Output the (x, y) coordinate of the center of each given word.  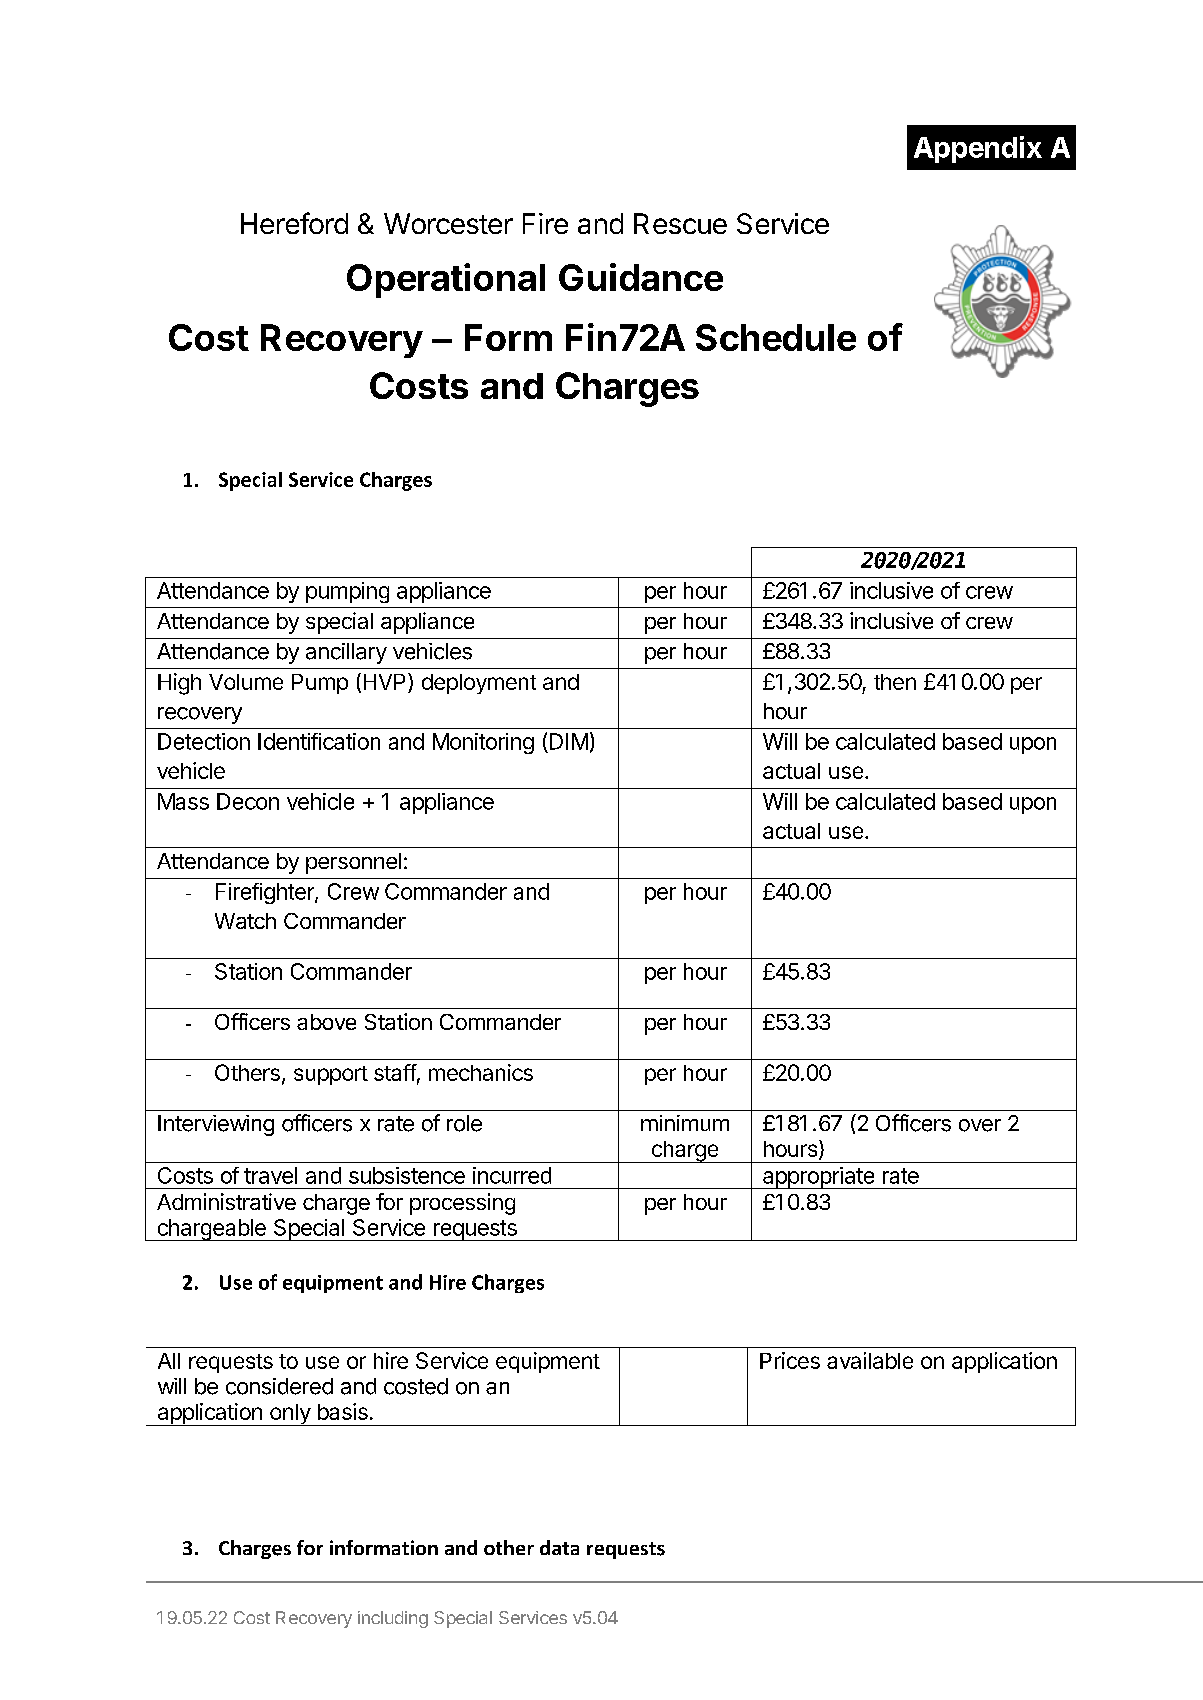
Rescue (680, 223)
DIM (569, 741)
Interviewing (216, 1125)
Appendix (978, 149)
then (895, 682)
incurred (512, 1175)
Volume (246, 682)
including (393, 1619)
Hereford (294, 223)
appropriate (818, 1178)
